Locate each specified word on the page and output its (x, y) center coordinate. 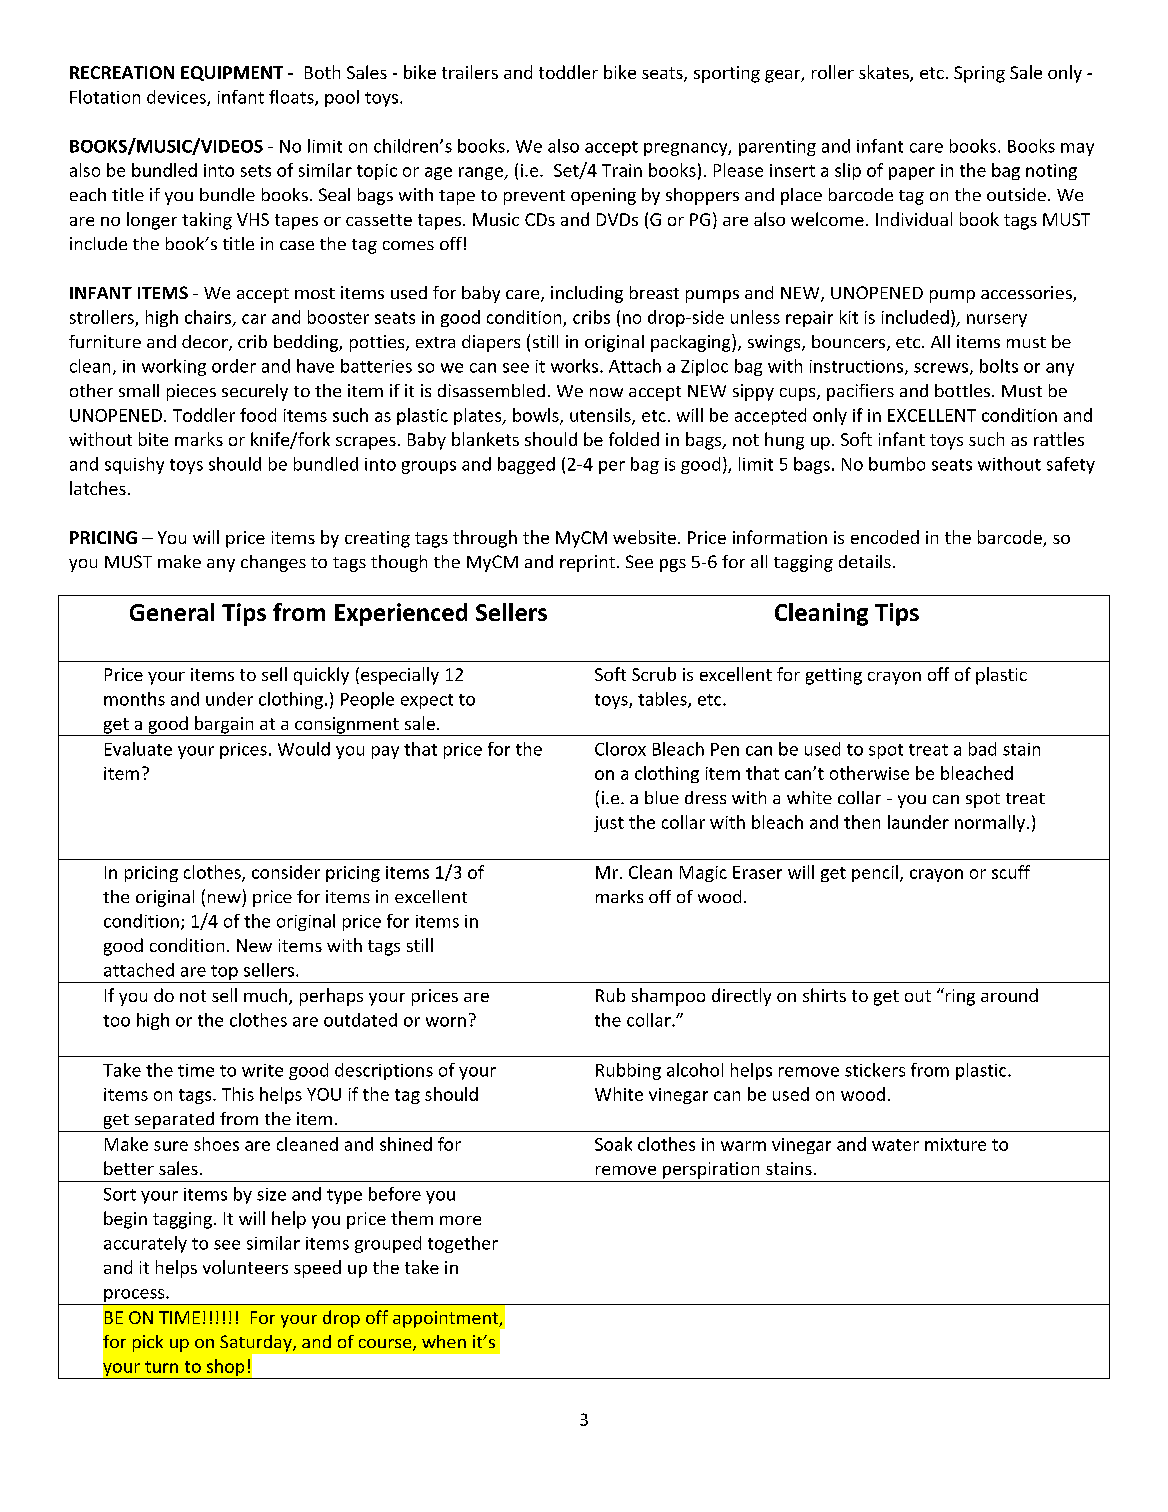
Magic (703, 874)
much (267, 996)
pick (148, 1343)
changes (273, 563)
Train (622, 170)
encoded (885, 537)
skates (885, 73)
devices (177, 98)
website (644, 537)
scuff (1011, 872)
